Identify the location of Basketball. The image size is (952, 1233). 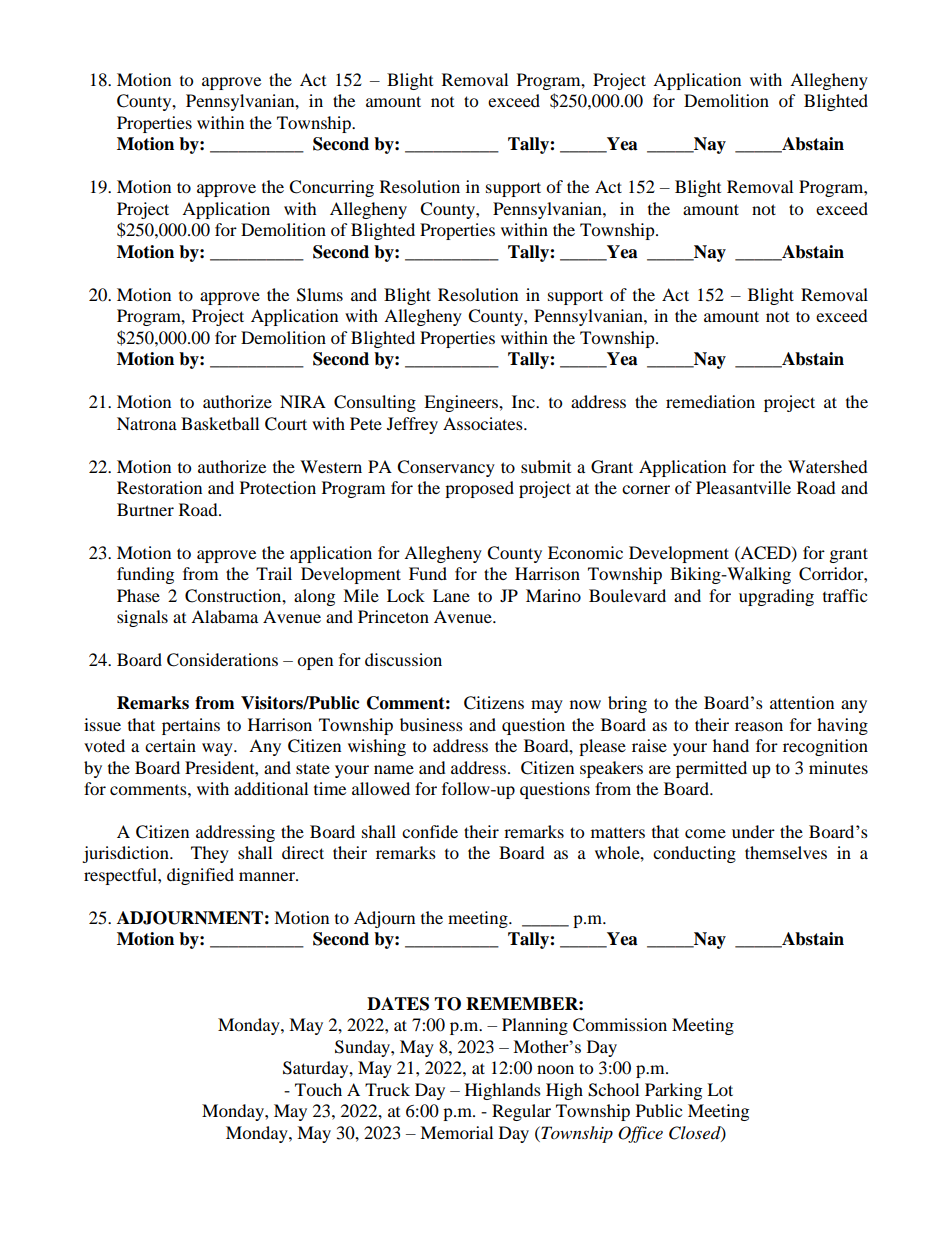
(220, 423).
